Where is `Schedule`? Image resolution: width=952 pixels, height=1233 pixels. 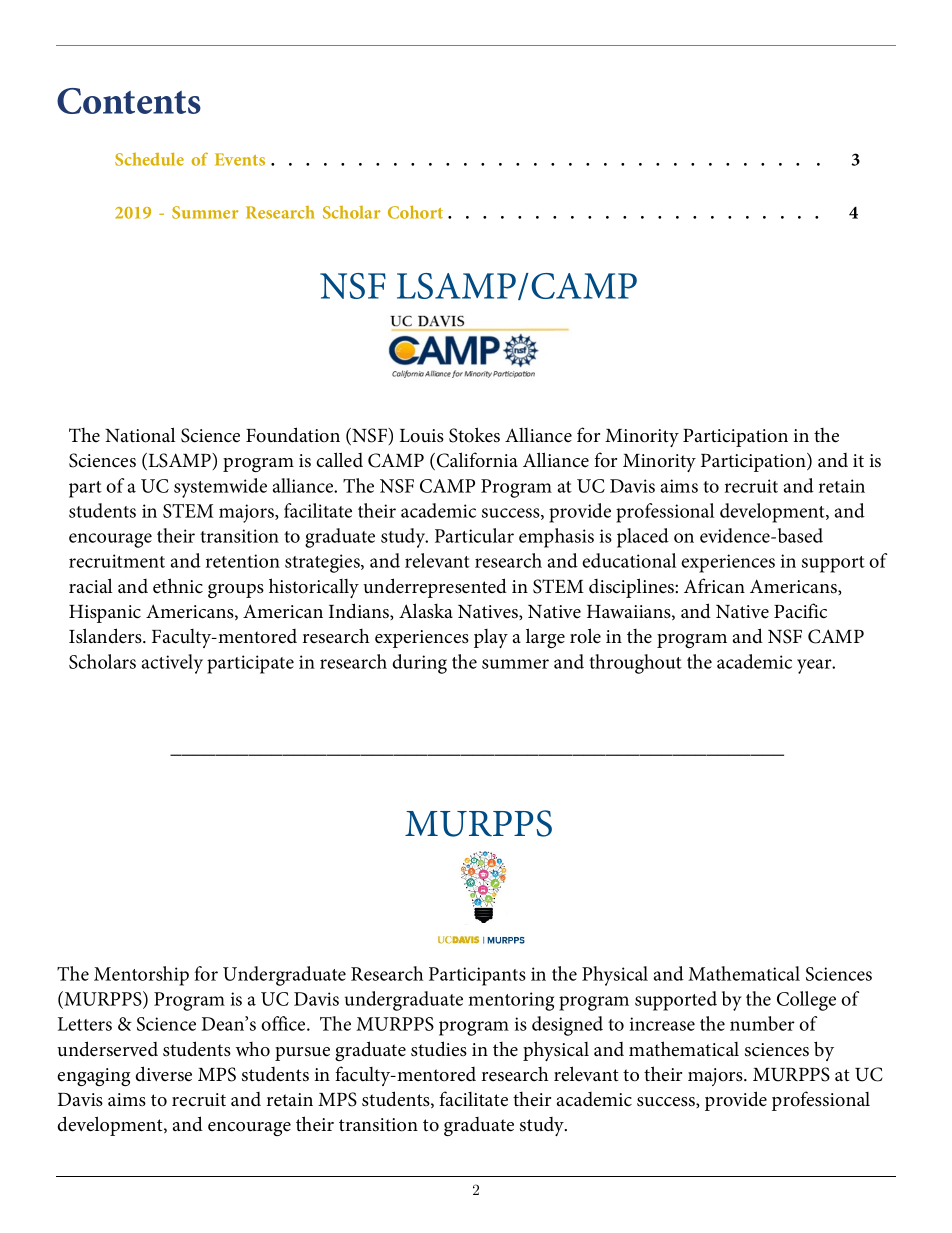 Schedule is located at coordinates (149, 159).
